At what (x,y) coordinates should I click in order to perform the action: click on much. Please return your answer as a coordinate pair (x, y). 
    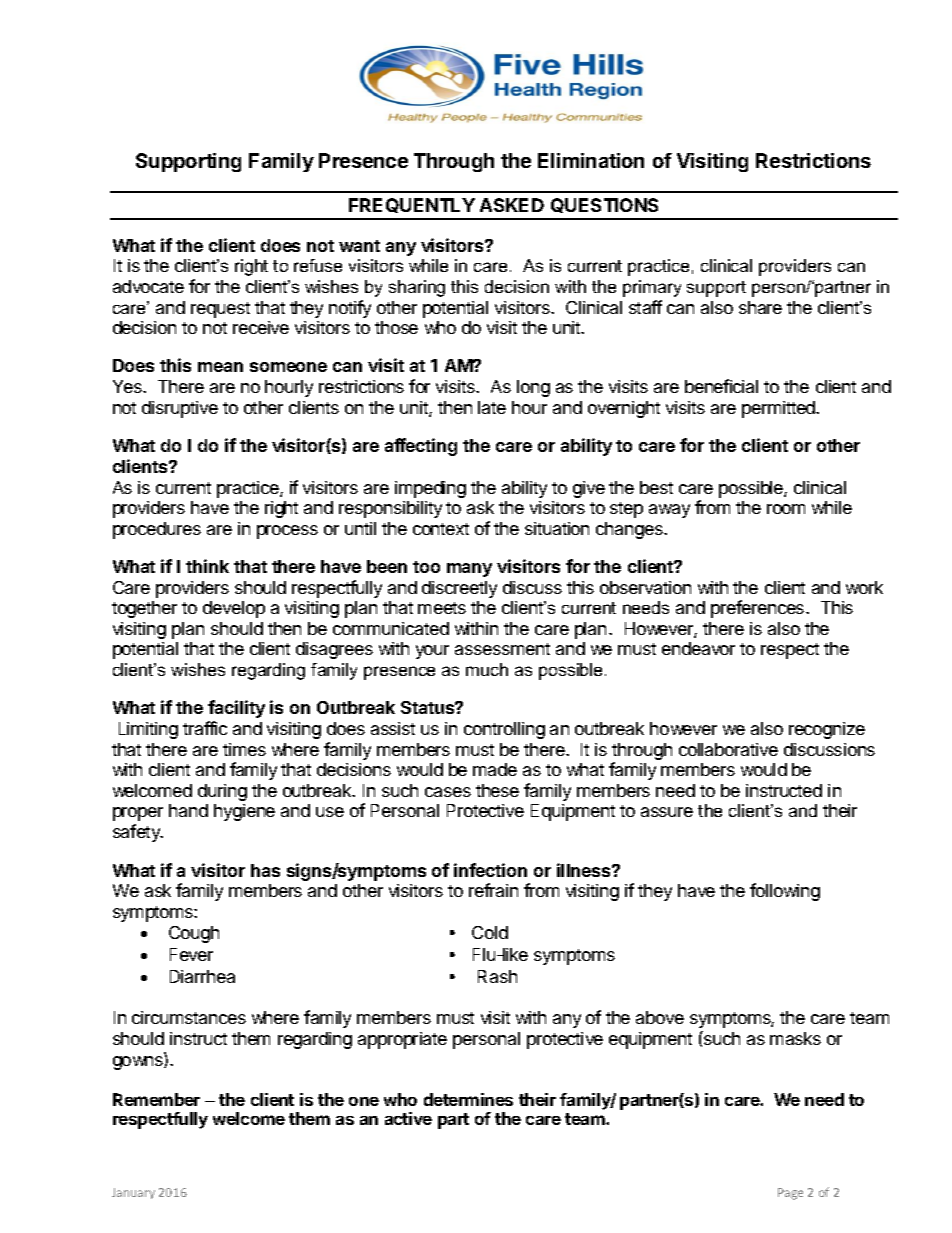
    Looking at the image, I should click on (487, 669).
